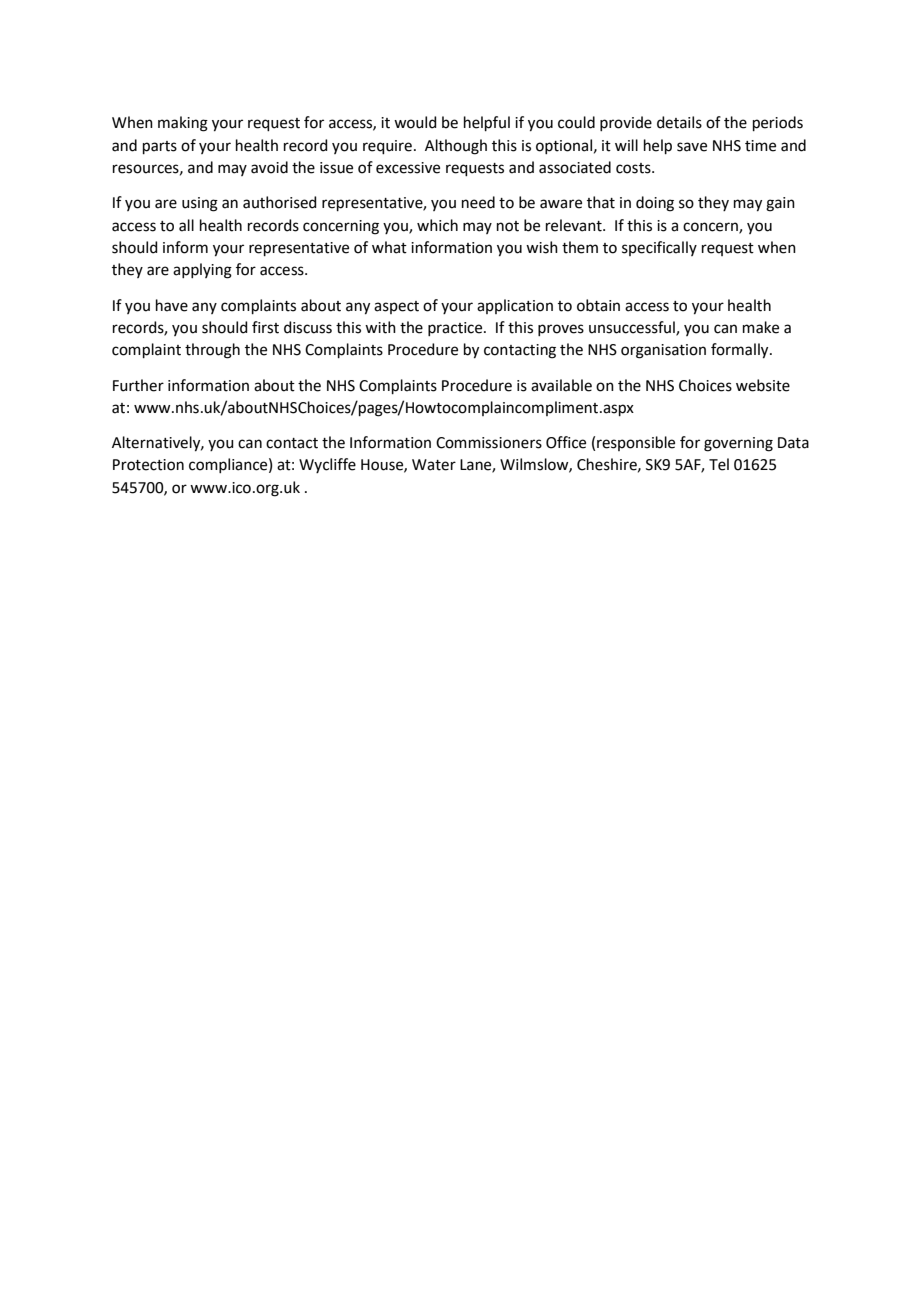 The height and width of the image is (1308, 924). I want to click on Protection, so click(148, 465).
